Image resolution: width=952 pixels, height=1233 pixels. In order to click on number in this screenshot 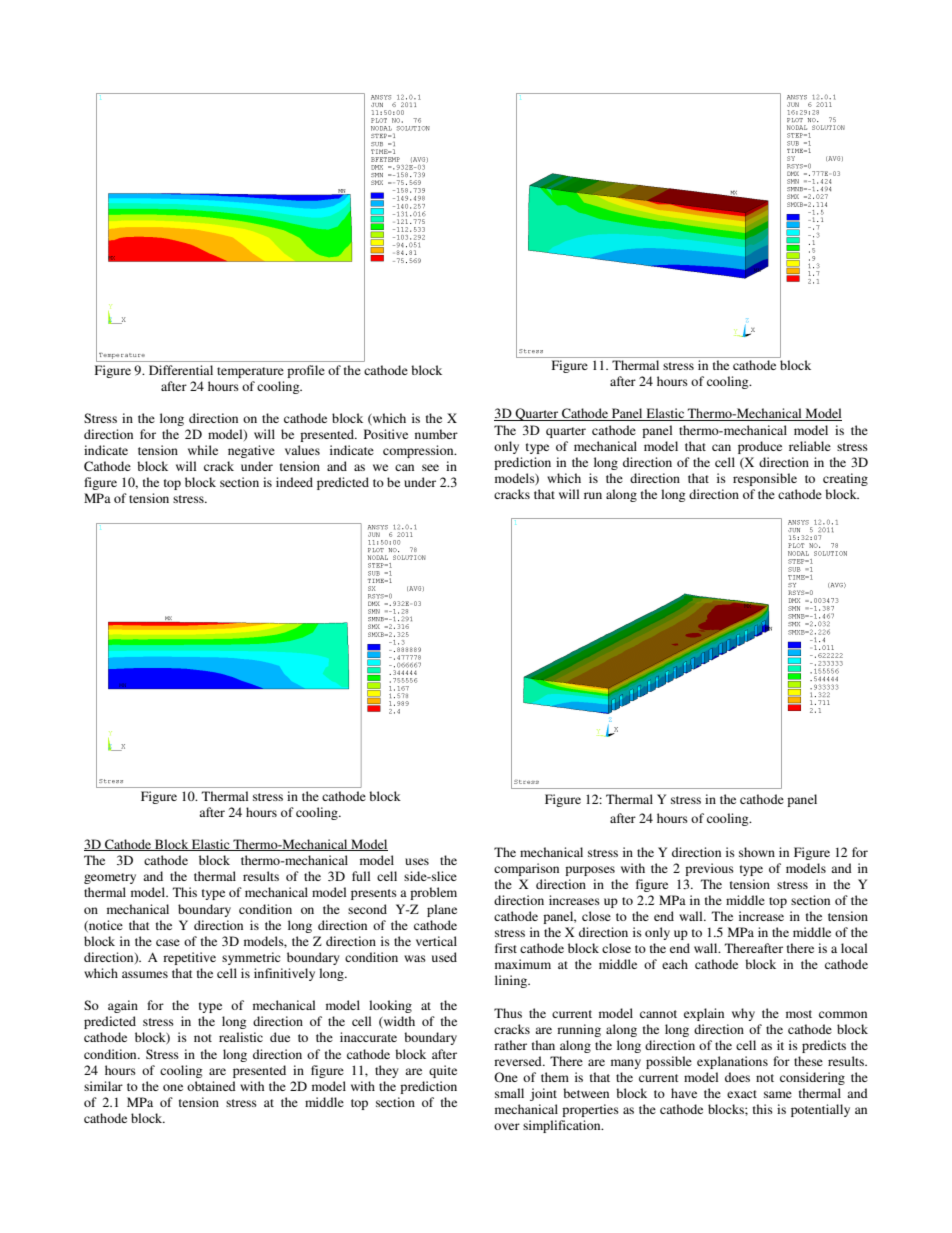, I will do `click(436, 434)`.
